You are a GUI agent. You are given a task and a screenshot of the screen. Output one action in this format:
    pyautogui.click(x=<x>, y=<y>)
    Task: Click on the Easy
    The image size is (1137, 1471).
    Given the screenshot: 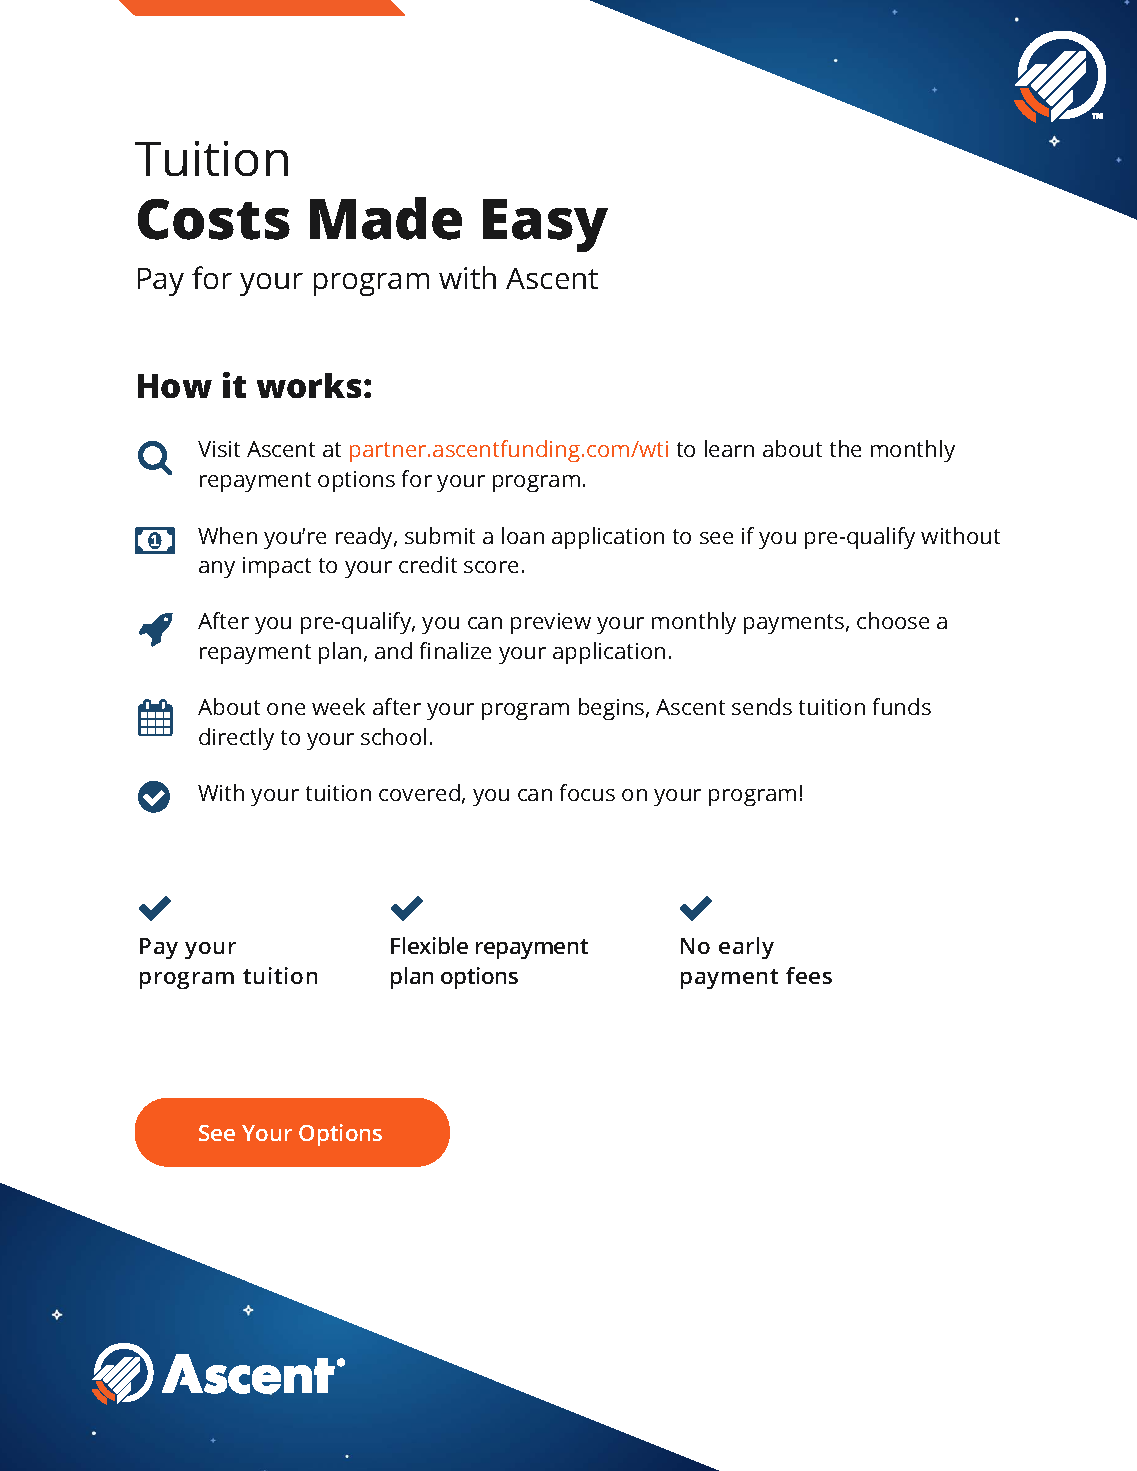 What is the action you would take?
    pyautogui.click(x=545, y=225)
